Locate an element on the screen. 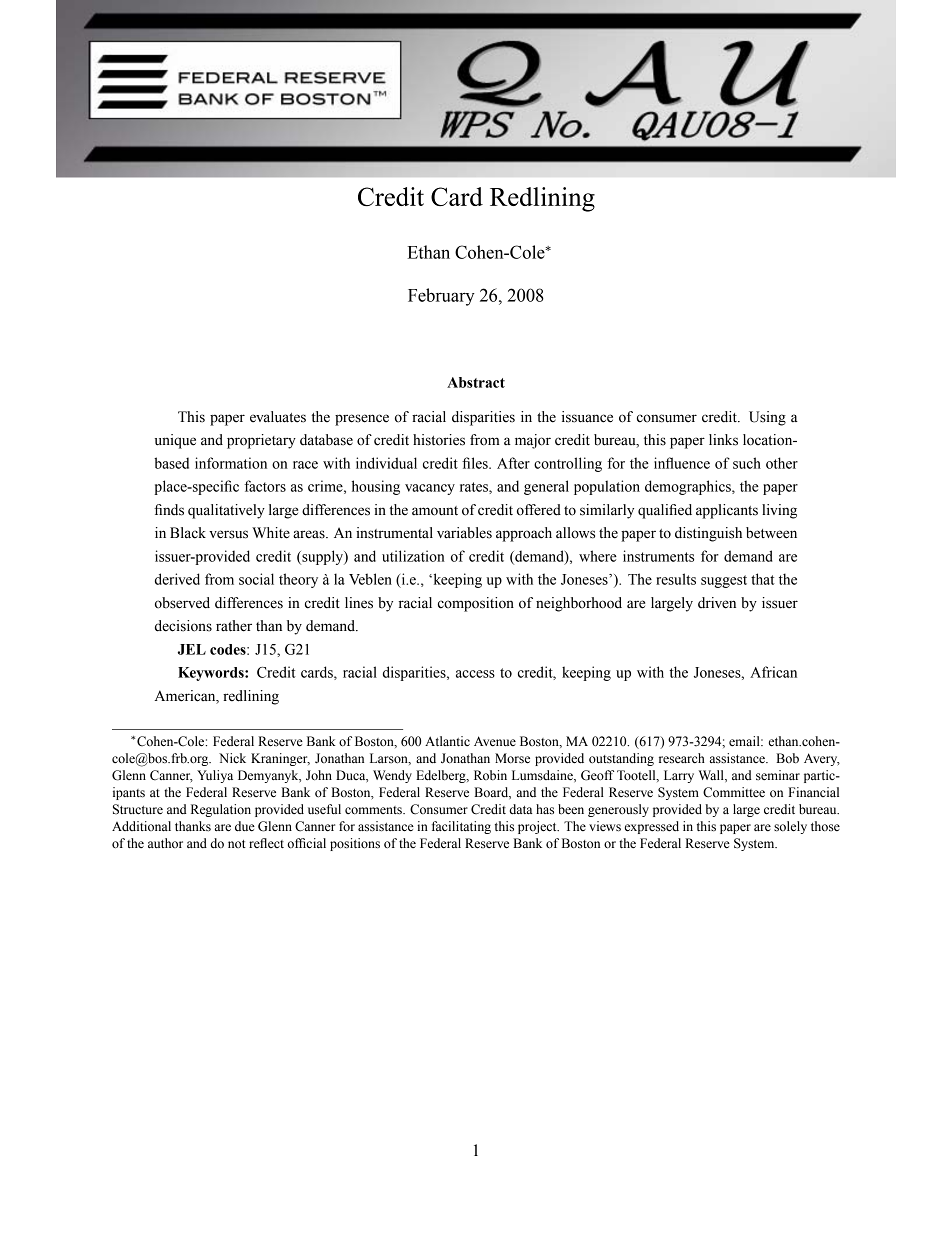 This screenshot has height=1233, width=952. due is located at coordinates (245, 826).
